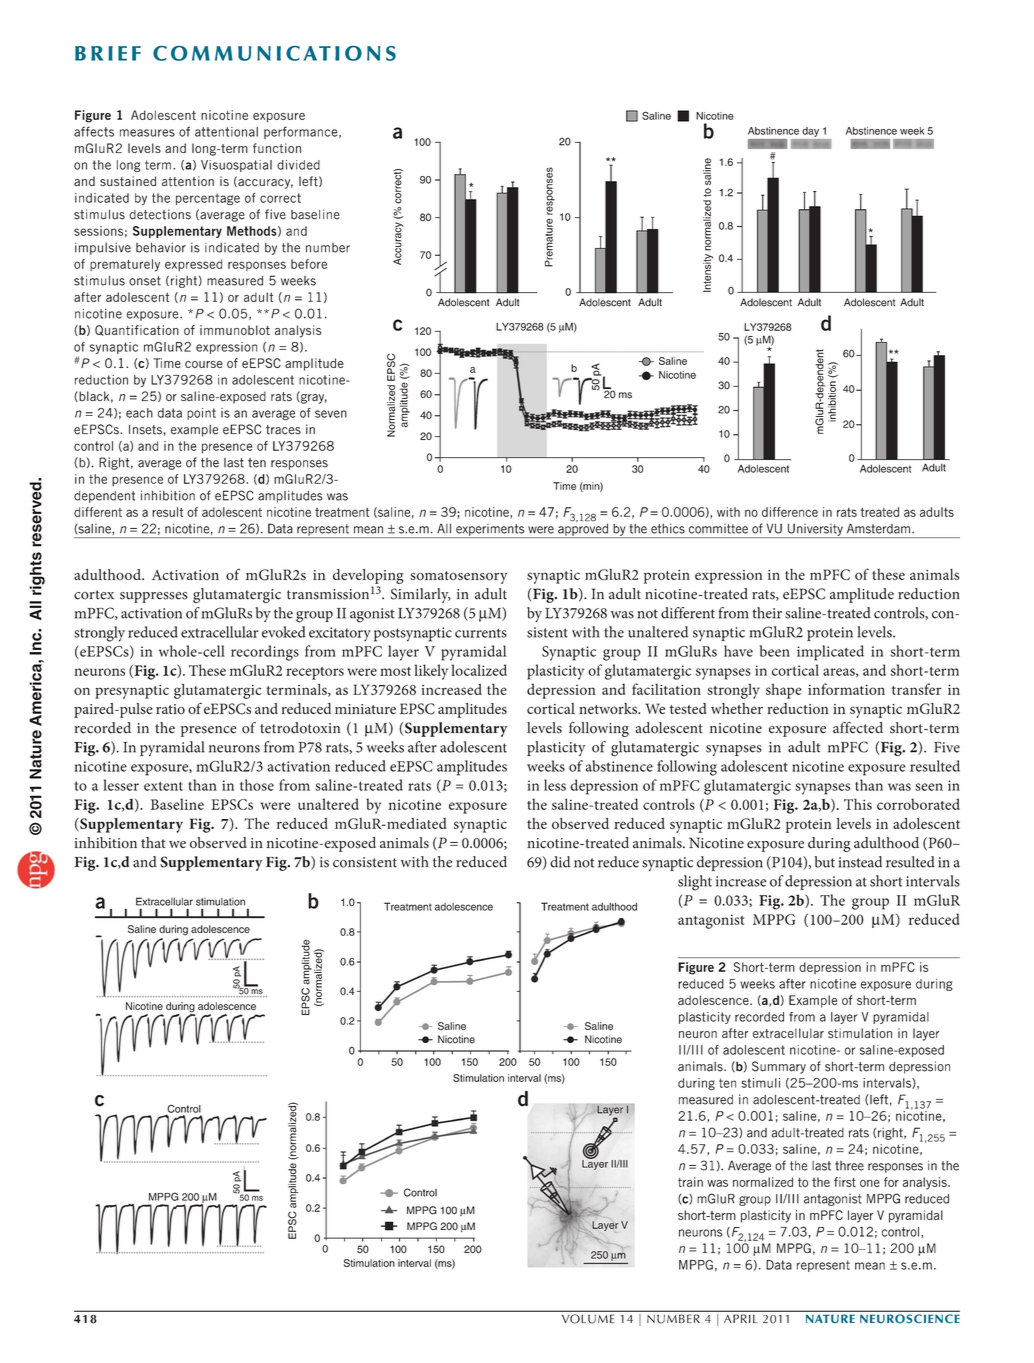  I want to click on cortex, so click(94, 595).
